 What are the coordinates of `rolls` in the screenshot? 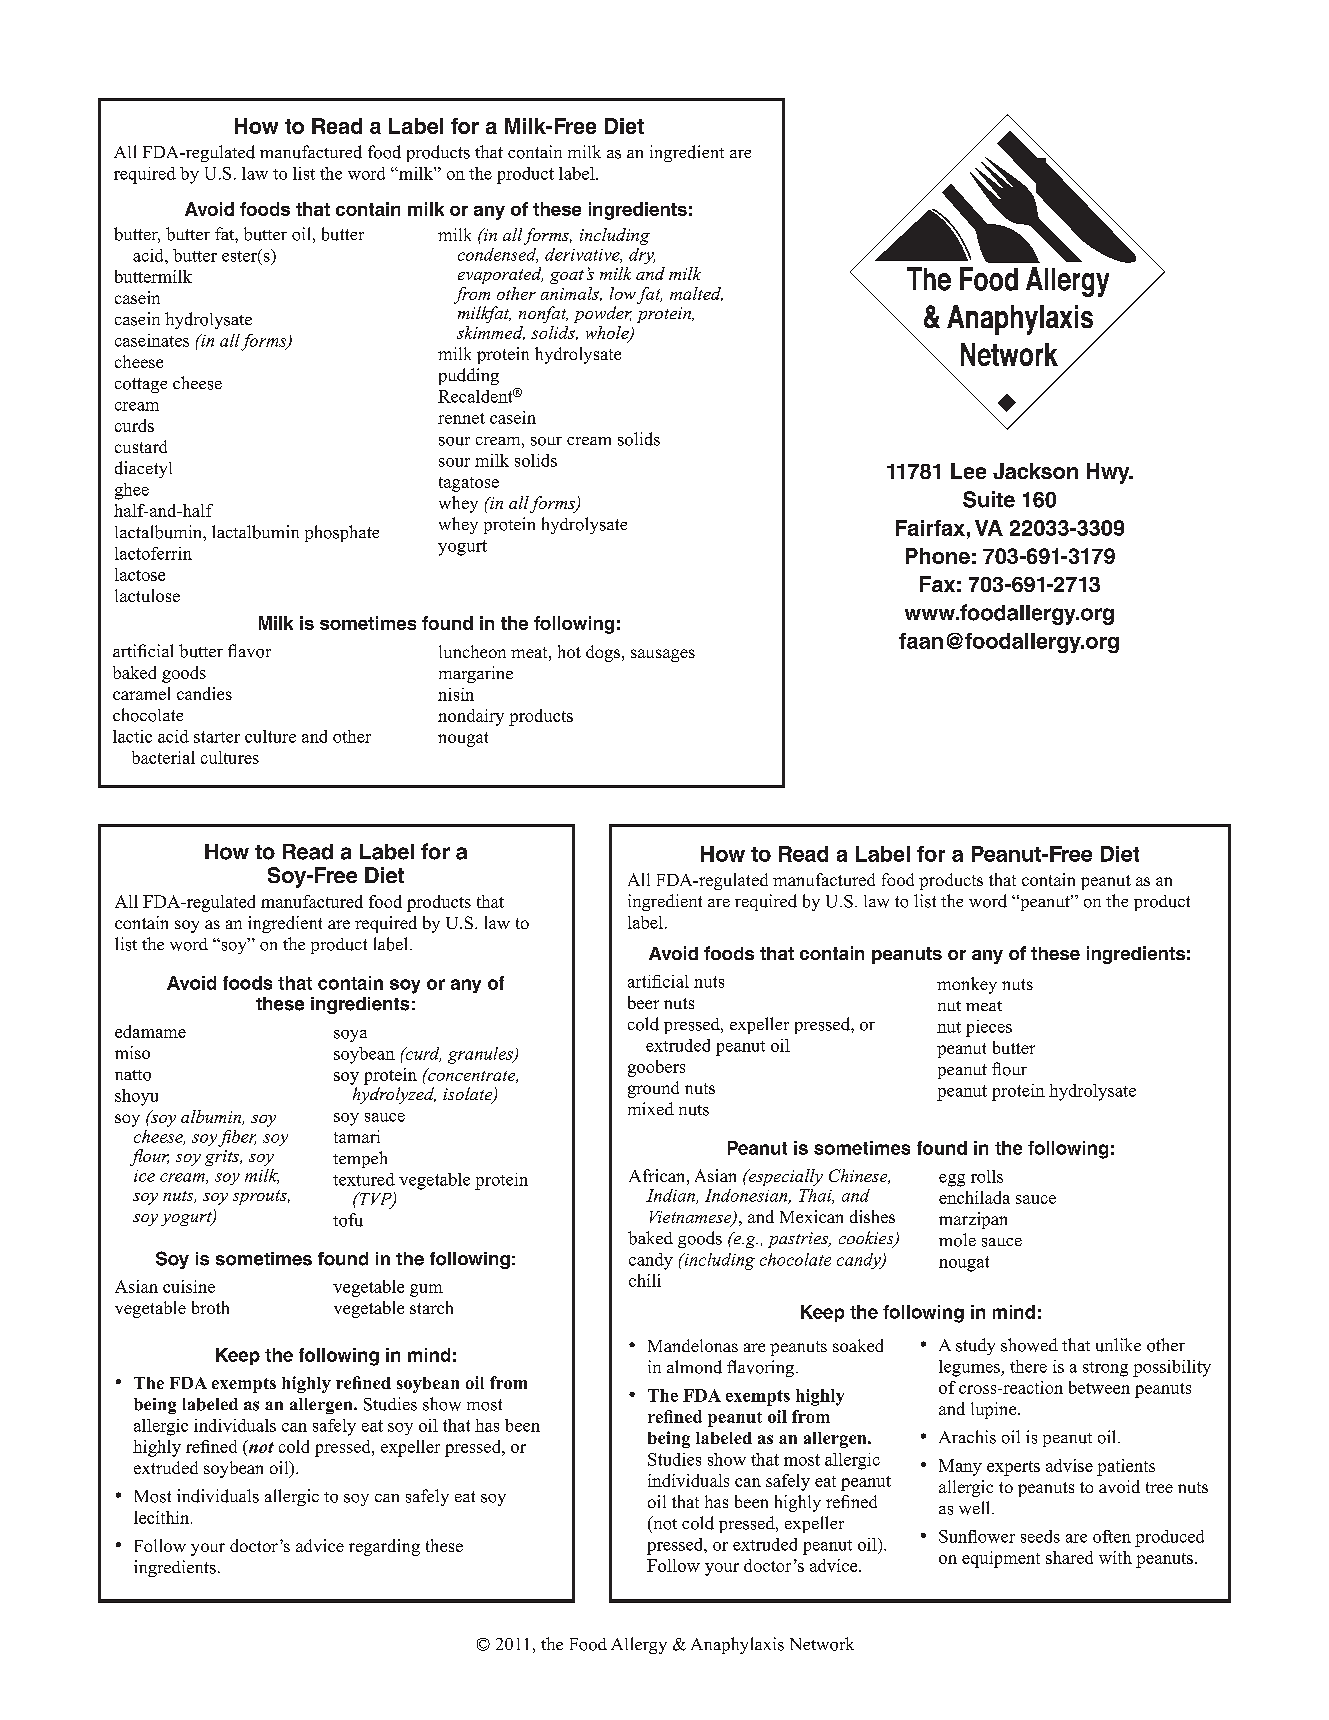 It's located at (987, 1176).
